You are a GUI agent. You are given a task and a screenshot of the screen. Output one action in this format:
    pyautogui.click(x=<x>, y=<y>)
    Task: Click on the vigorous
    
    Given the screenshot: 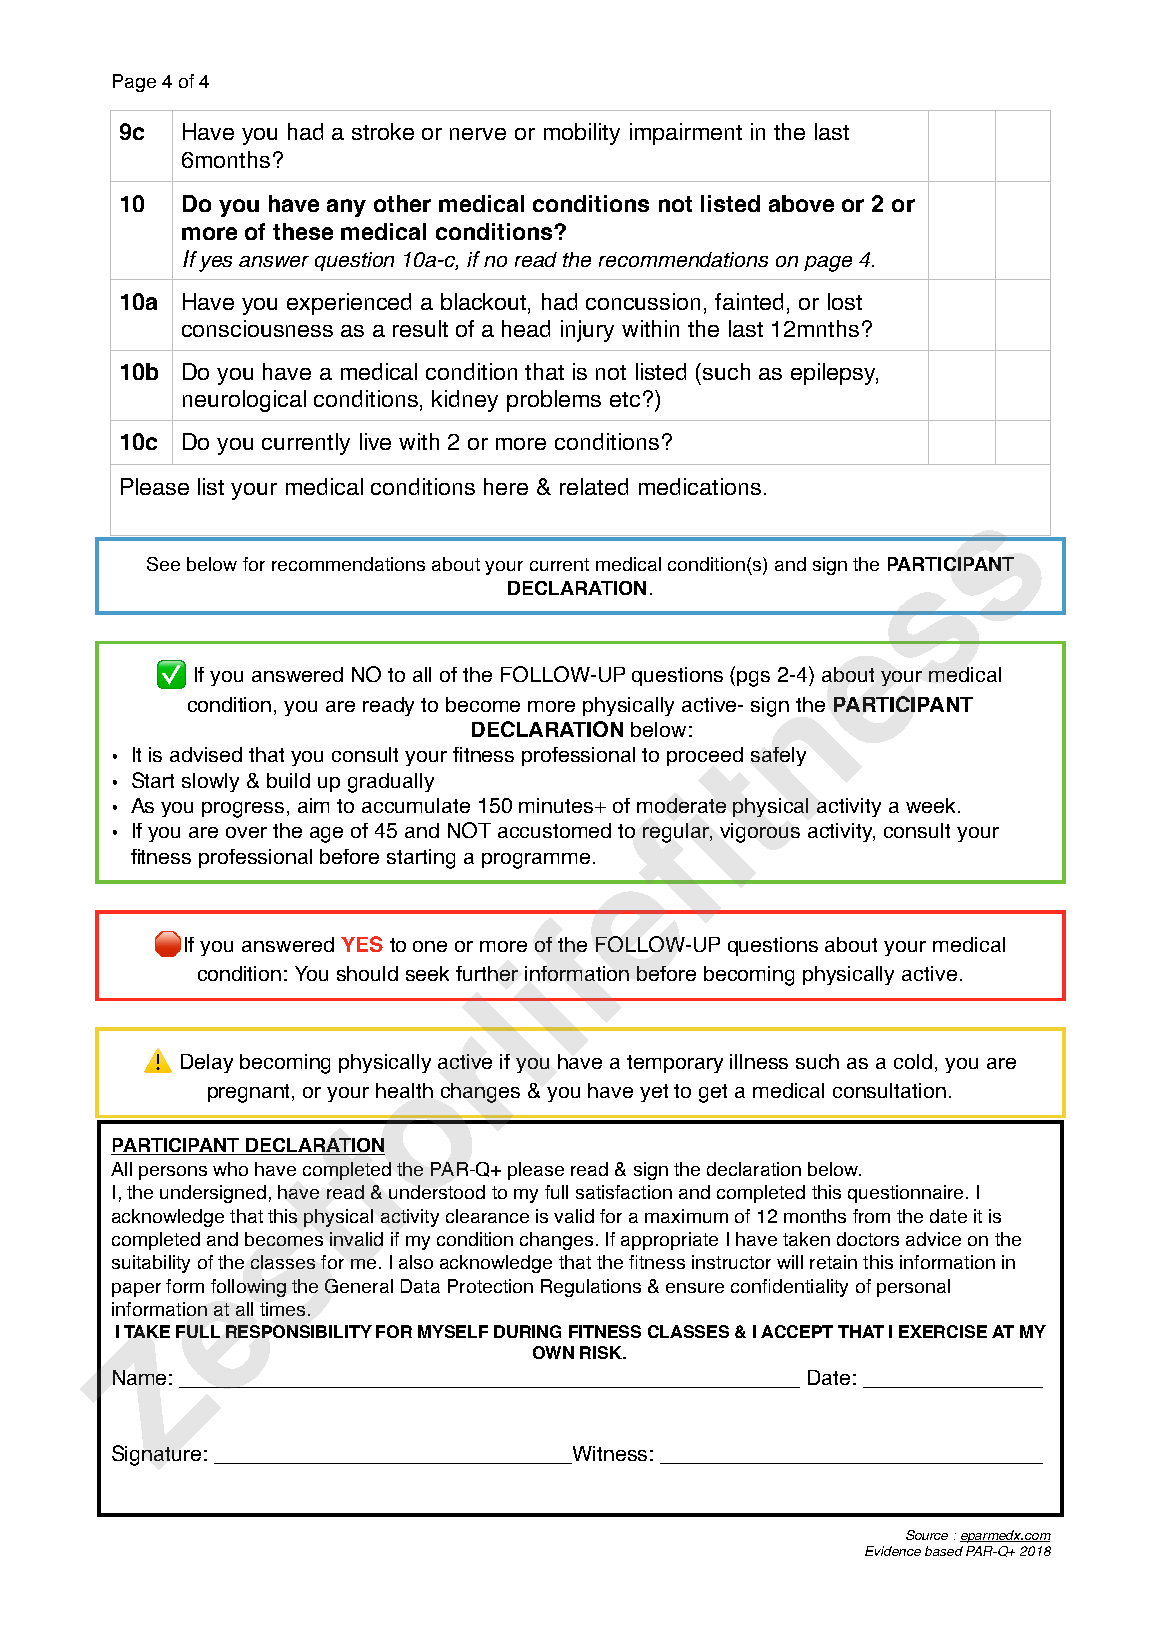 What is the action you would take?
    pyautogui.click(x=760, y=833)
